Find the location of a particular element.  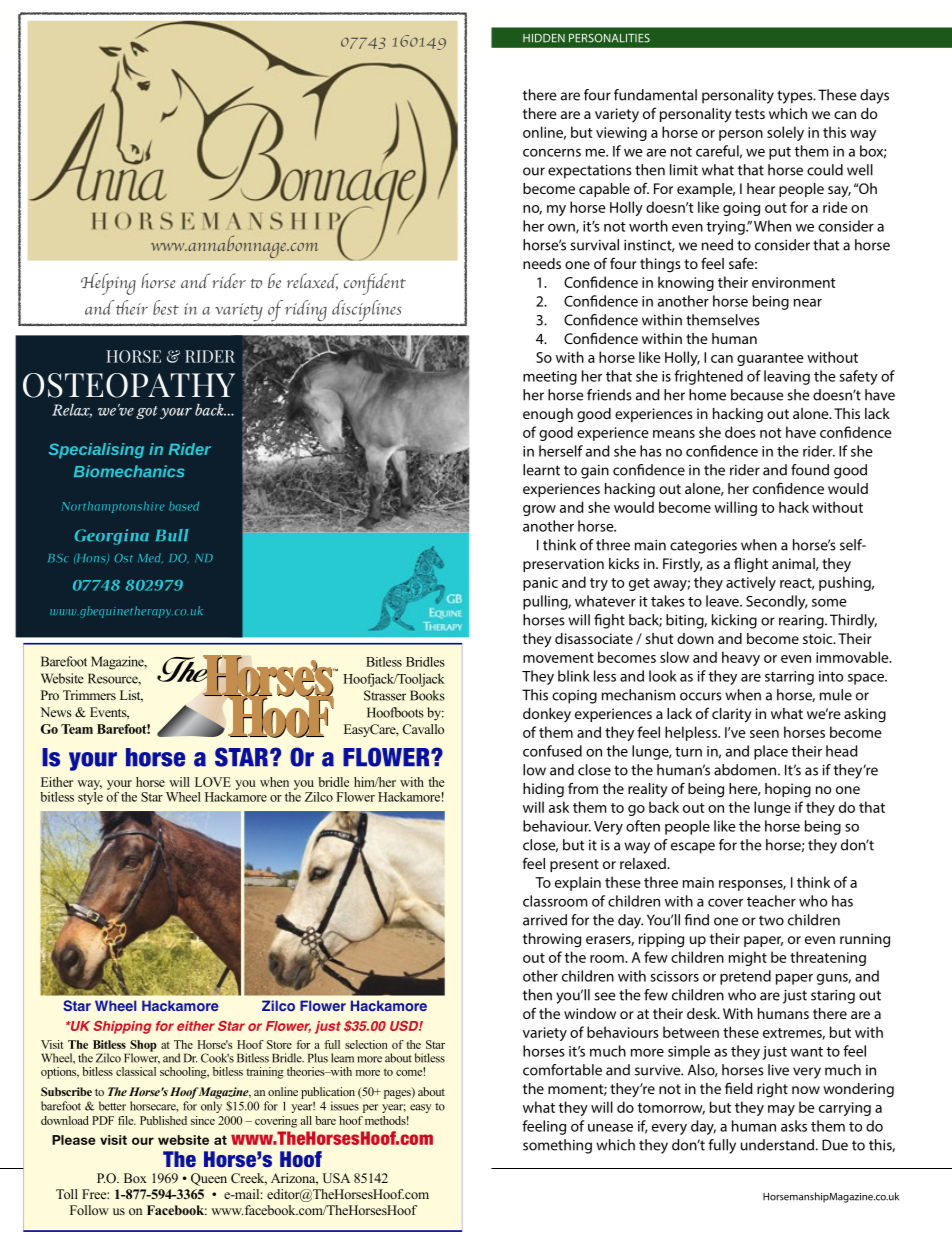

Helping is located at coordinates (108, 284).
